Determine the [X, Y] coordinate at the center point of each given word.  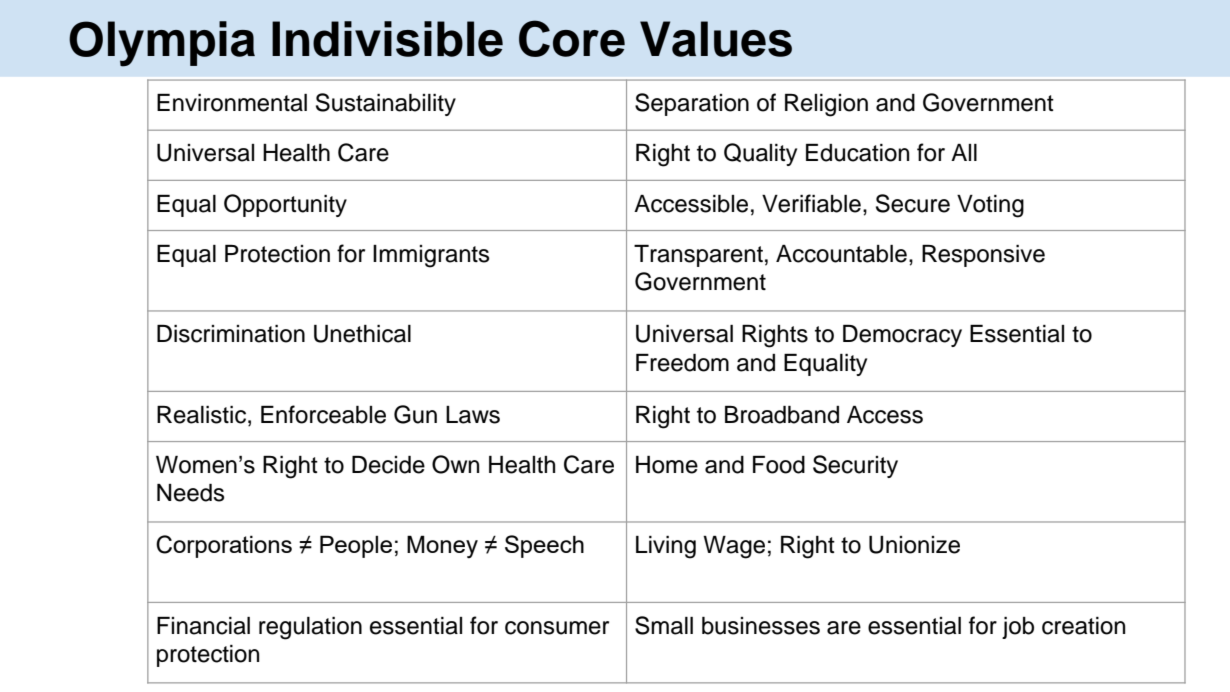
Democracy [902, 336]
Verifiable [811, 203]
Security [855, 466]
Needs [190, 493]
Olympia [162, 44]
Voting [990, 206]
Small [664, 625]
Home [667, 465]
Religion [826, 105]
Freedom [682, 363]
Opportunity [285, 205]
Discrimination [231, 334]
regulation [310, 628]
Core [572, 38]
